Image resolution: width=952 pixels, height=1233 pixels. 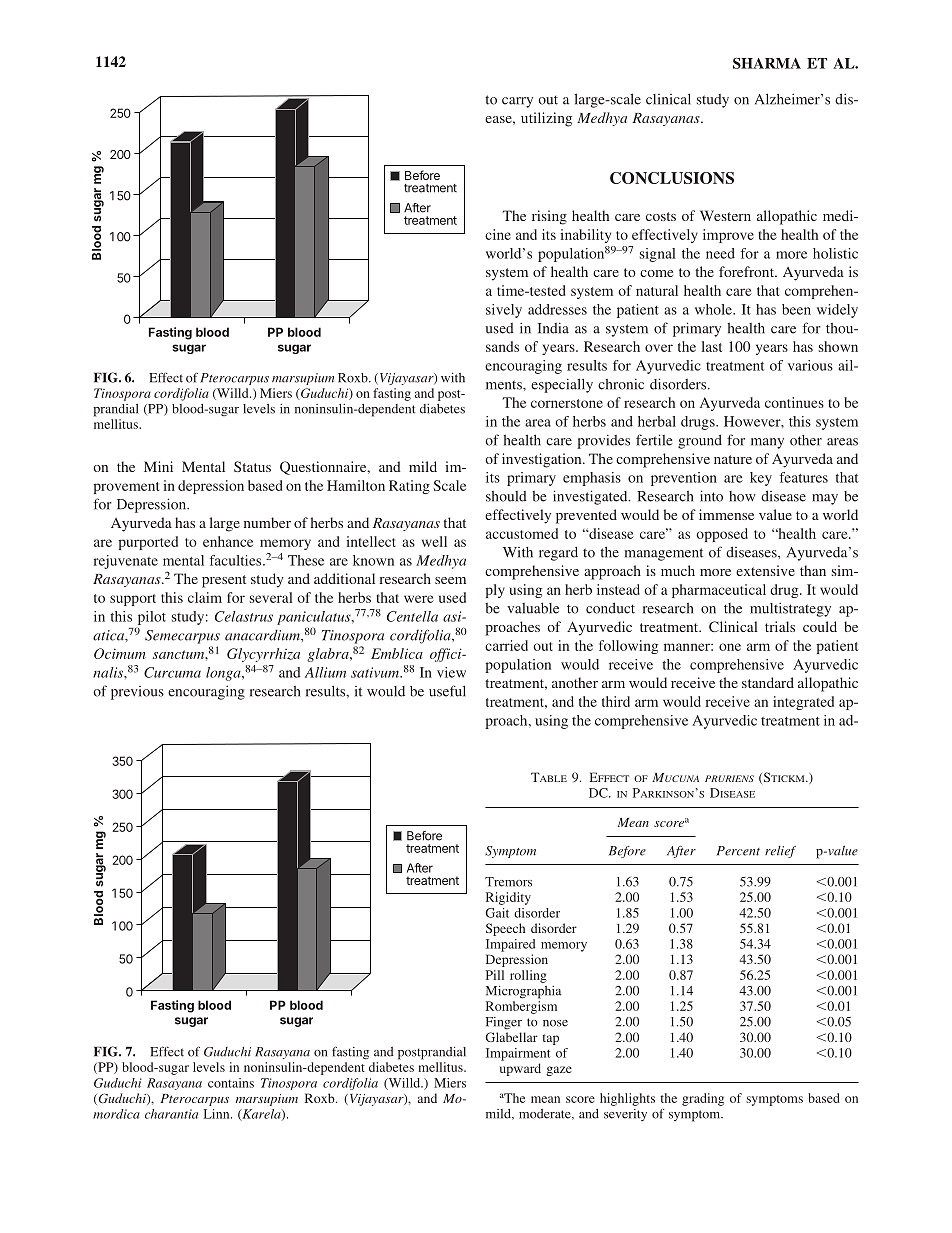 I want to click on enhance, so click(x=228, y=541).
